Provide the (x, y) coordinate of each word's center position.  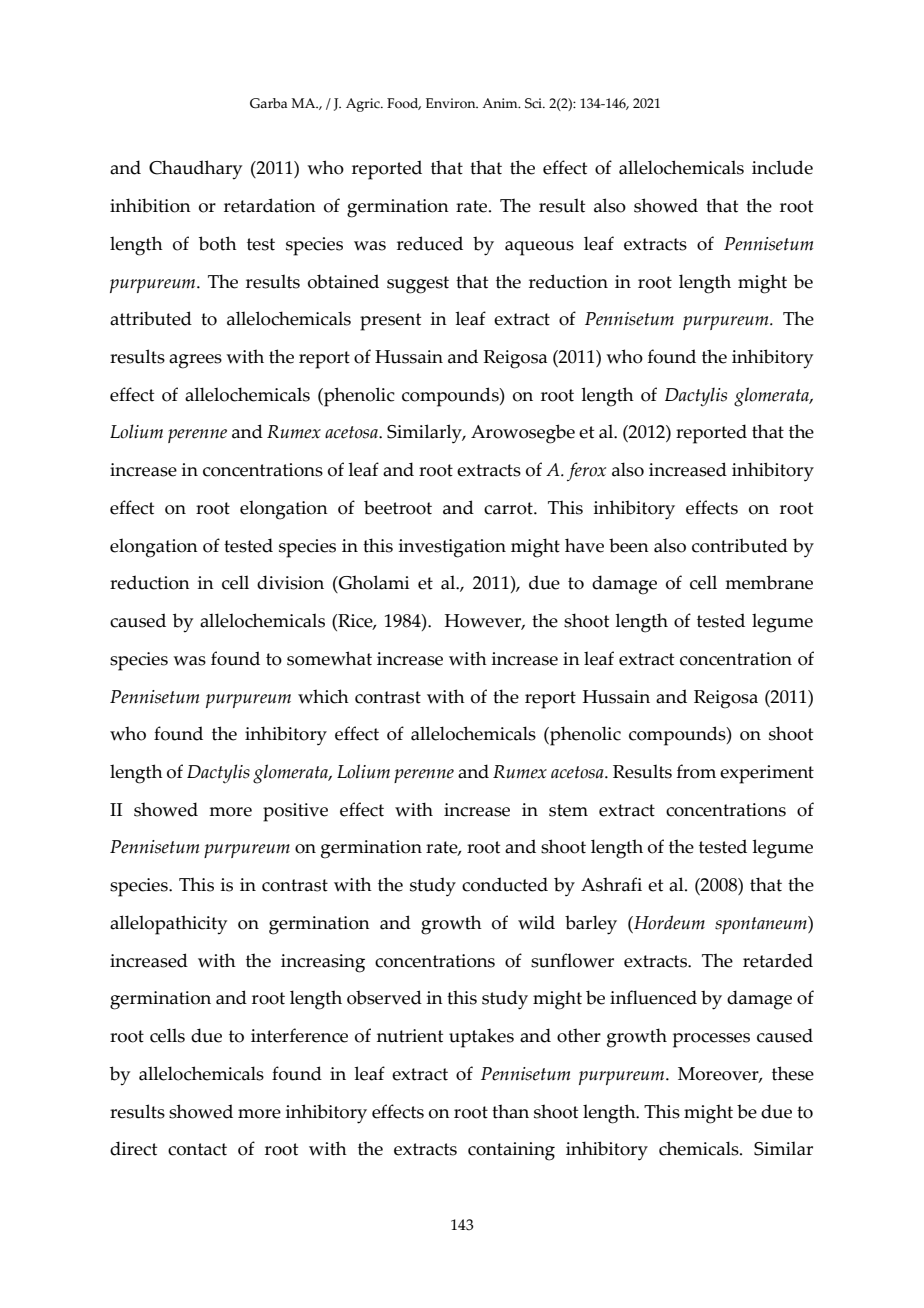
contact (197, 1149)
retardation (270, 205)
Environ (452, 103)
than (510, 1111)
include (782, 167)
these (793, 1073)
